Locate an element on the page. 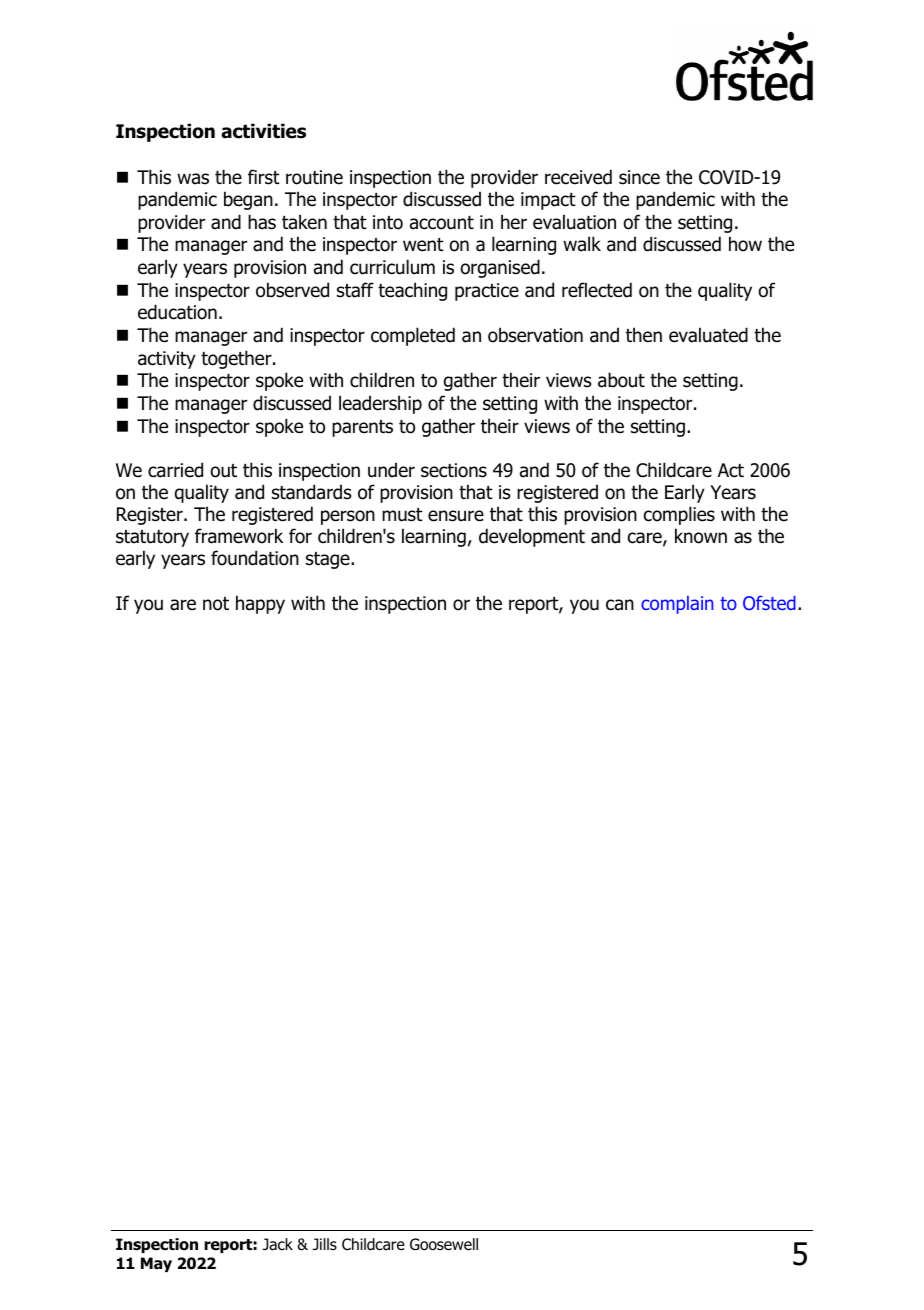 This image has height=1310, width=924. complain is located at coordinates (677, 605).
